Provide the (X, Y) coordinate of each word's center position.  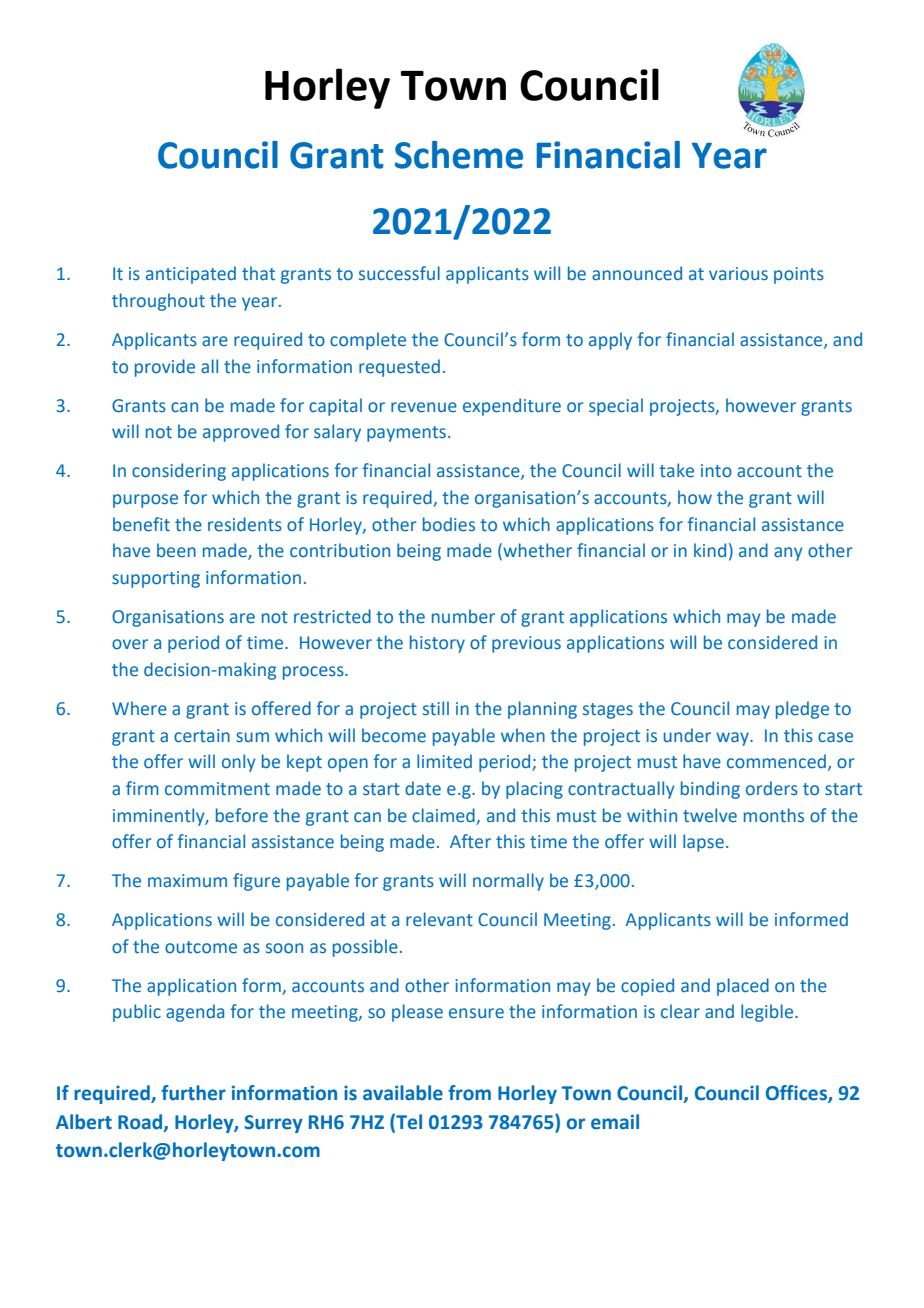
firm (142, 788)
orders (772, 788)
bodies (449, 524)
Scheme (459, 155)
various (738, 274)
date (423, 788)
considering (179, 472)
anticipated (191, 275)
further (193, 1093)
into (716, 470)
